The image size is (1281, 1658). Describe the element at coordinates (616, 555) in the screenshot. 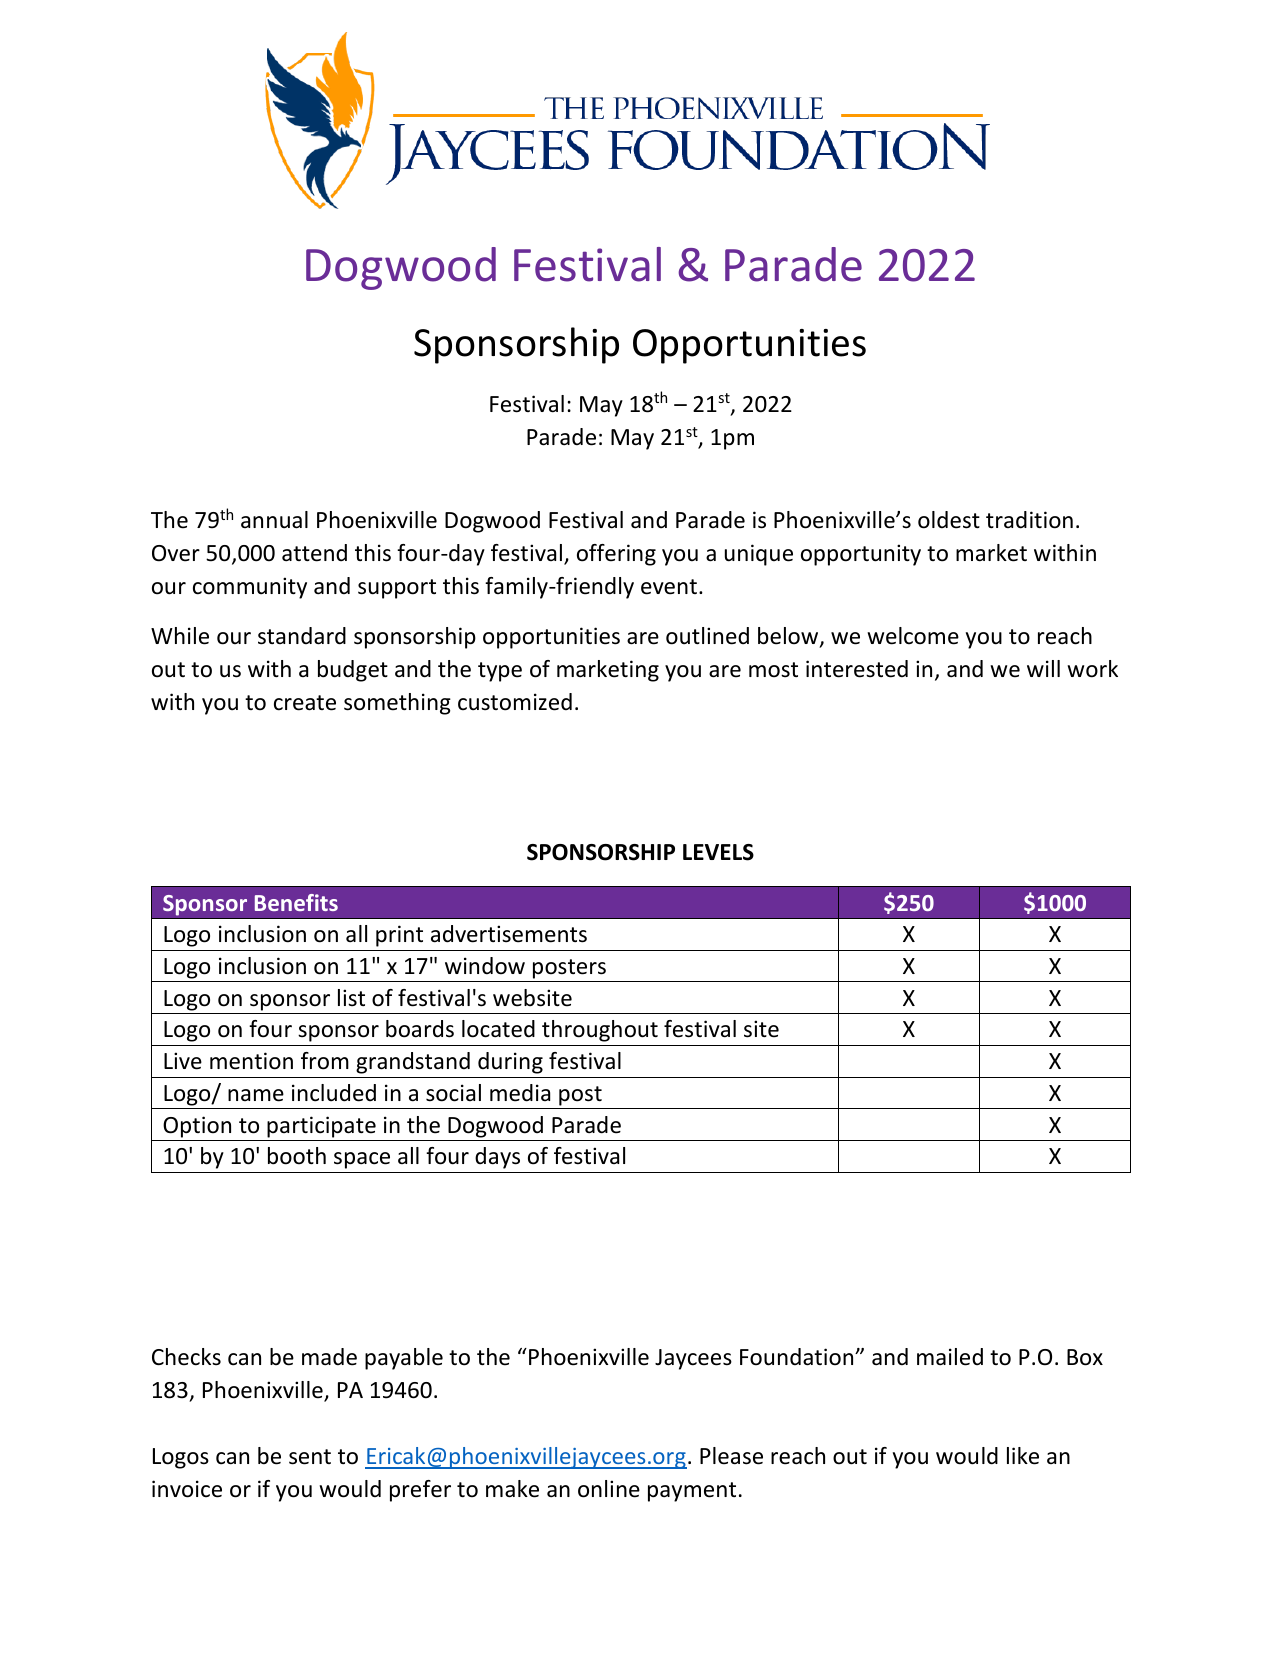

I see `offering` at that location.
